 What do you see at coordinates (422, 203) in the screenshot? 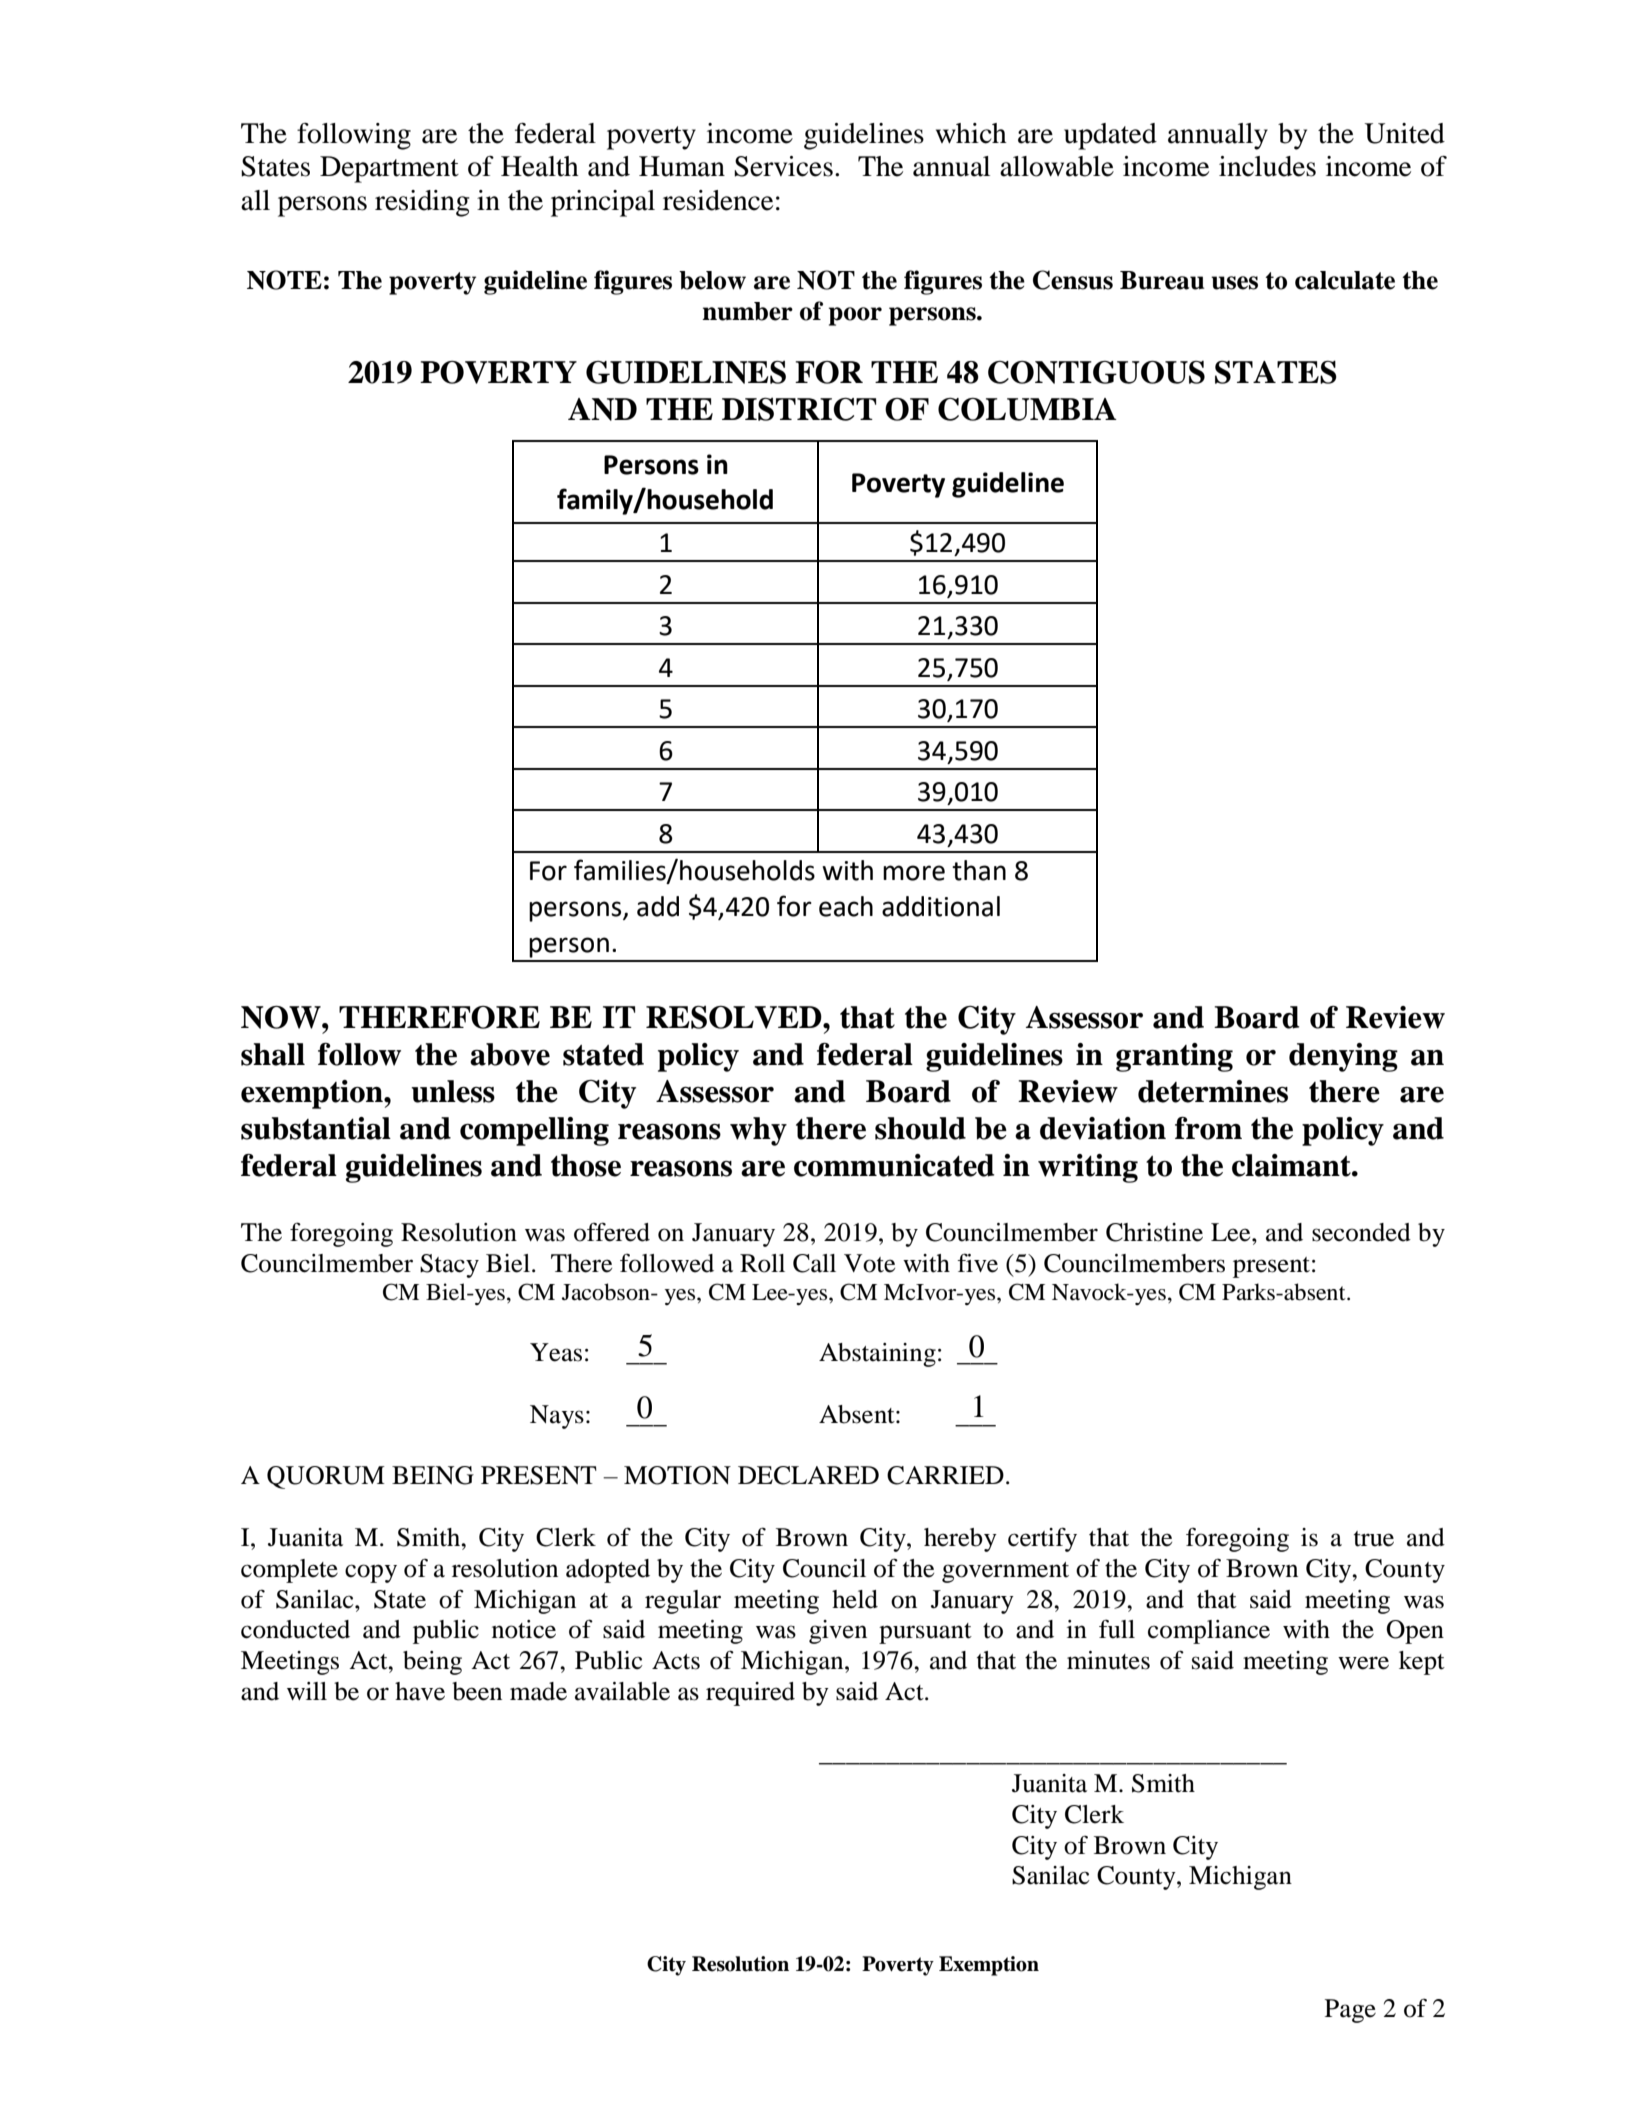
I see `residing` at bounding box center [422, 203].
